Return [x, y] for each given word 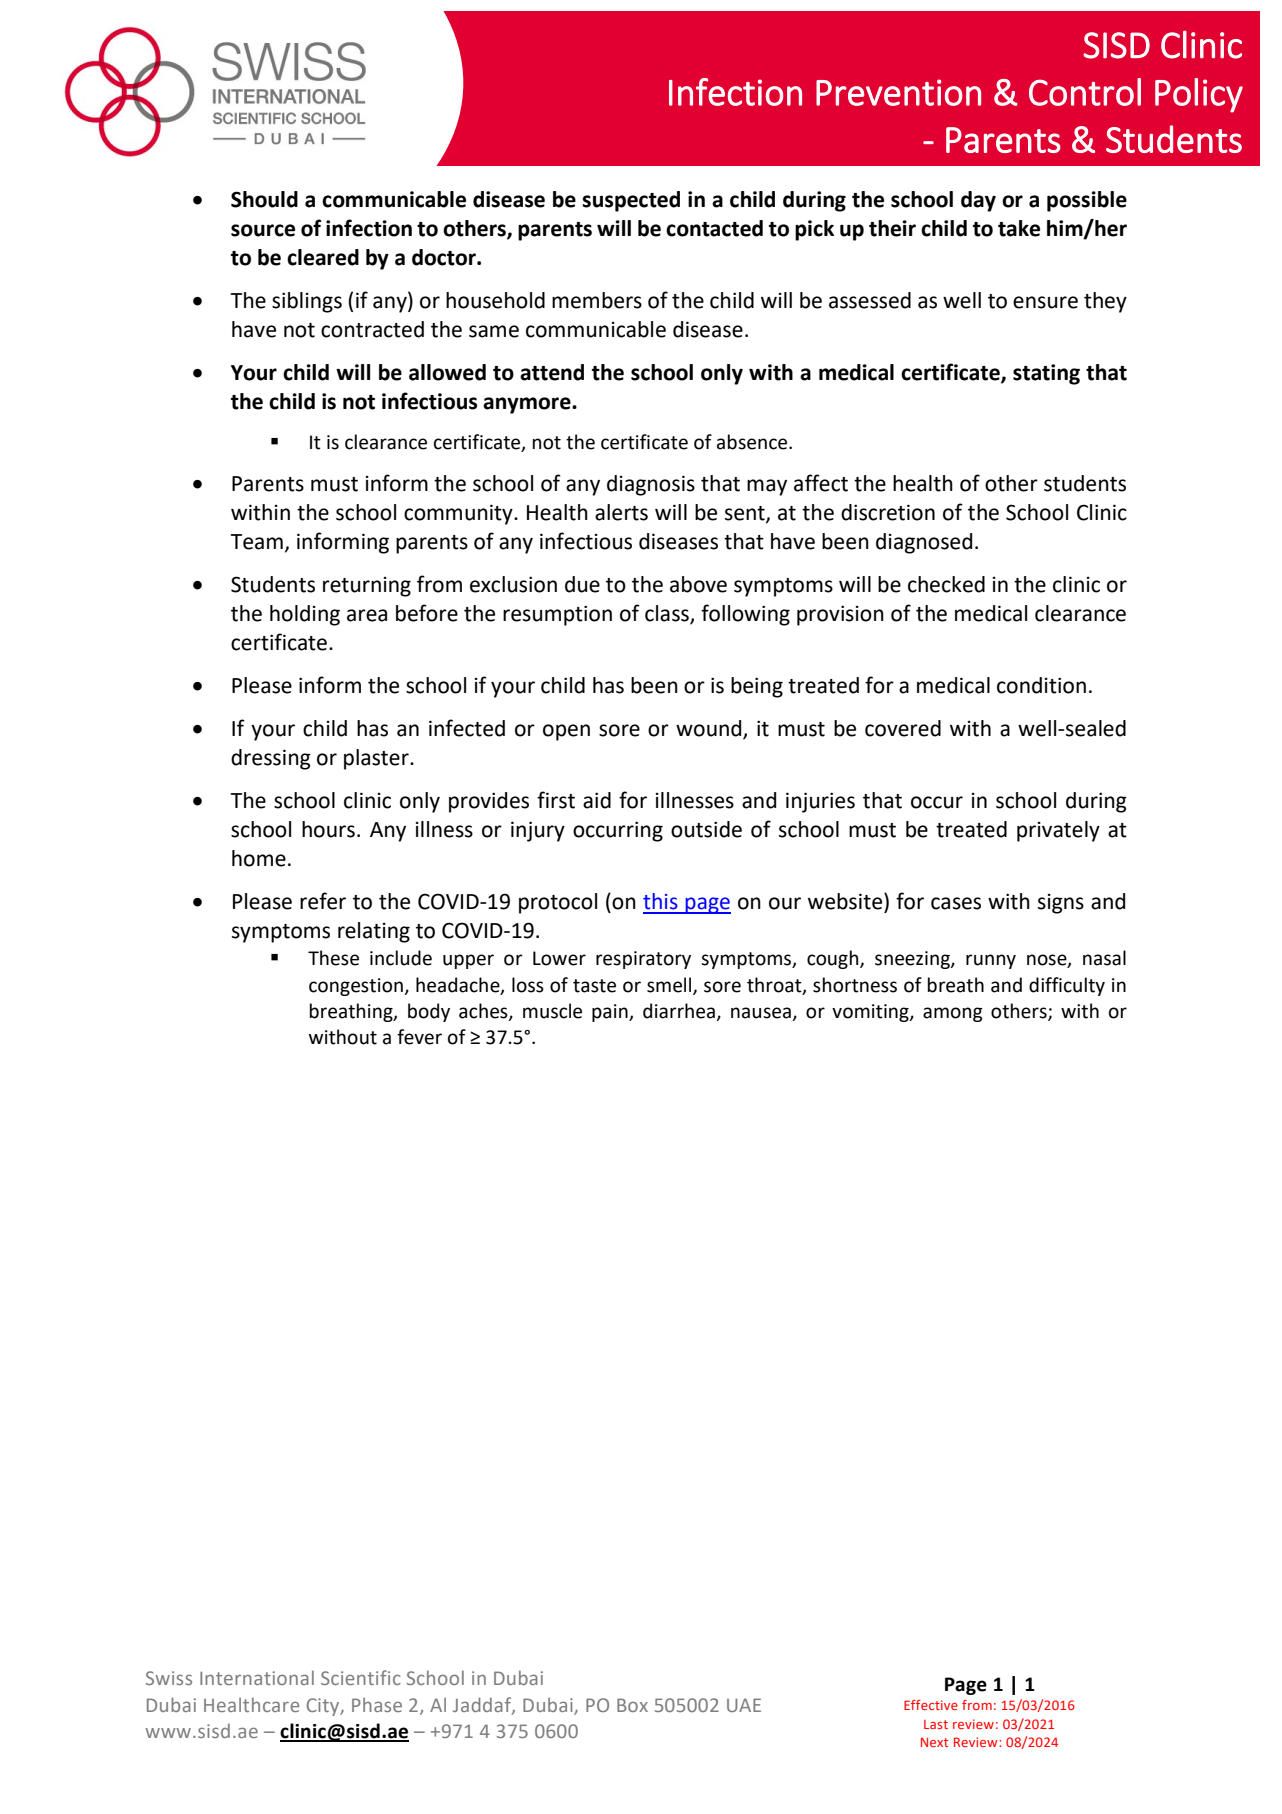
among [953, 1014]
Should [264, 199]
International [257, 1678]
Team [257, 542]
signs [1061, 904]
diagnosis [651, 485]
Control [1085, 92]
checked [946, 584]
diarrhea [680, 1012]
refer [323, 901]
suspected [631, 201]
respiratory [643, 960]
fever [419, 1037]
